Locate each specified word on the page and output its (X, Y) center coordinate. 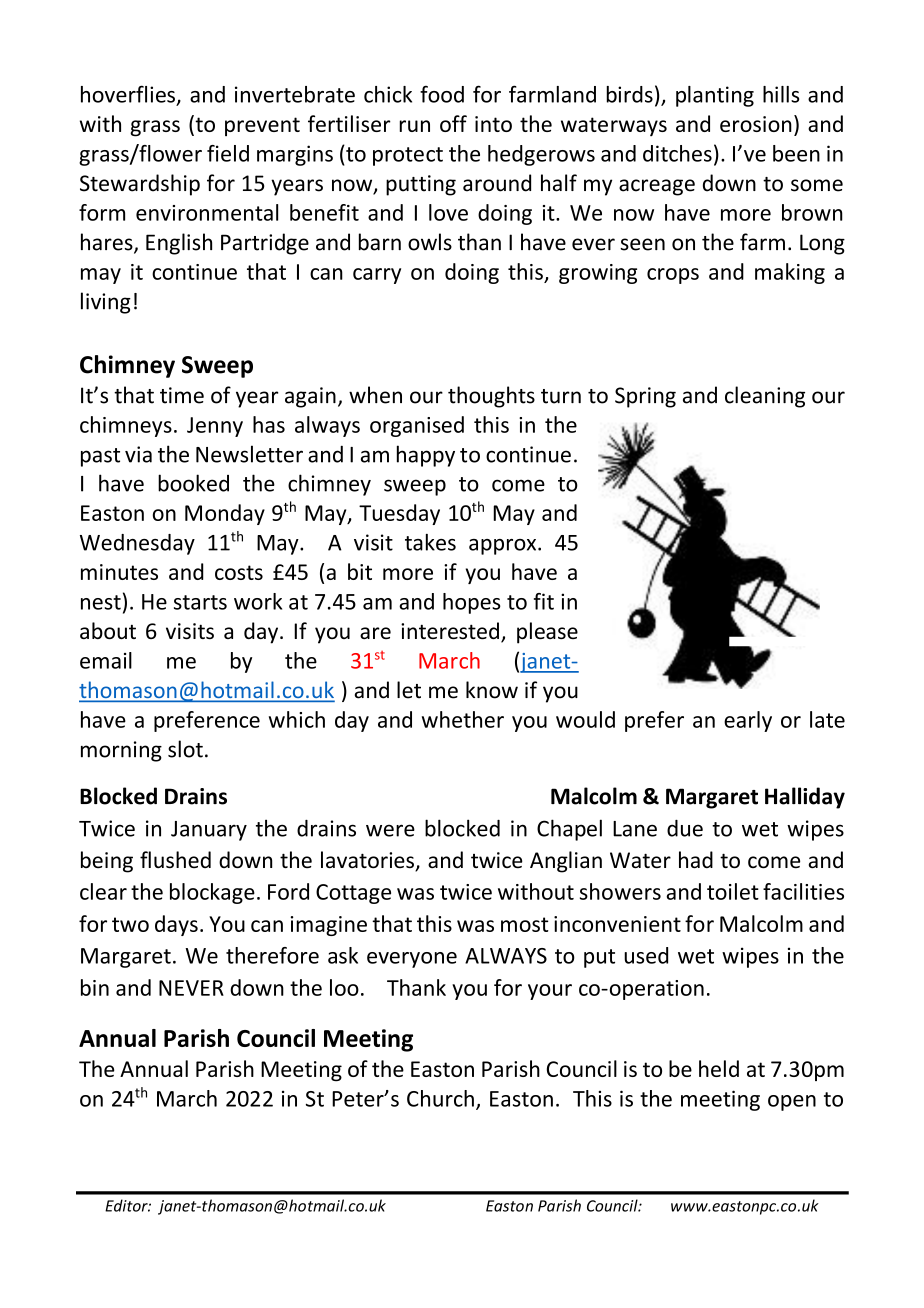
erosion (756, 124)
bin (95, 987)
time (182, 395)
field (228, 153)
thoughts (491, 397)
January (209, 831)
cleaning (765, 397)
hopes (472, 603)
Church (440, 1098)
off (453, 123)
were (390, 830)
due (685, 828)
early (748, 721)
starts (200, 602)
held (719, 1068)
